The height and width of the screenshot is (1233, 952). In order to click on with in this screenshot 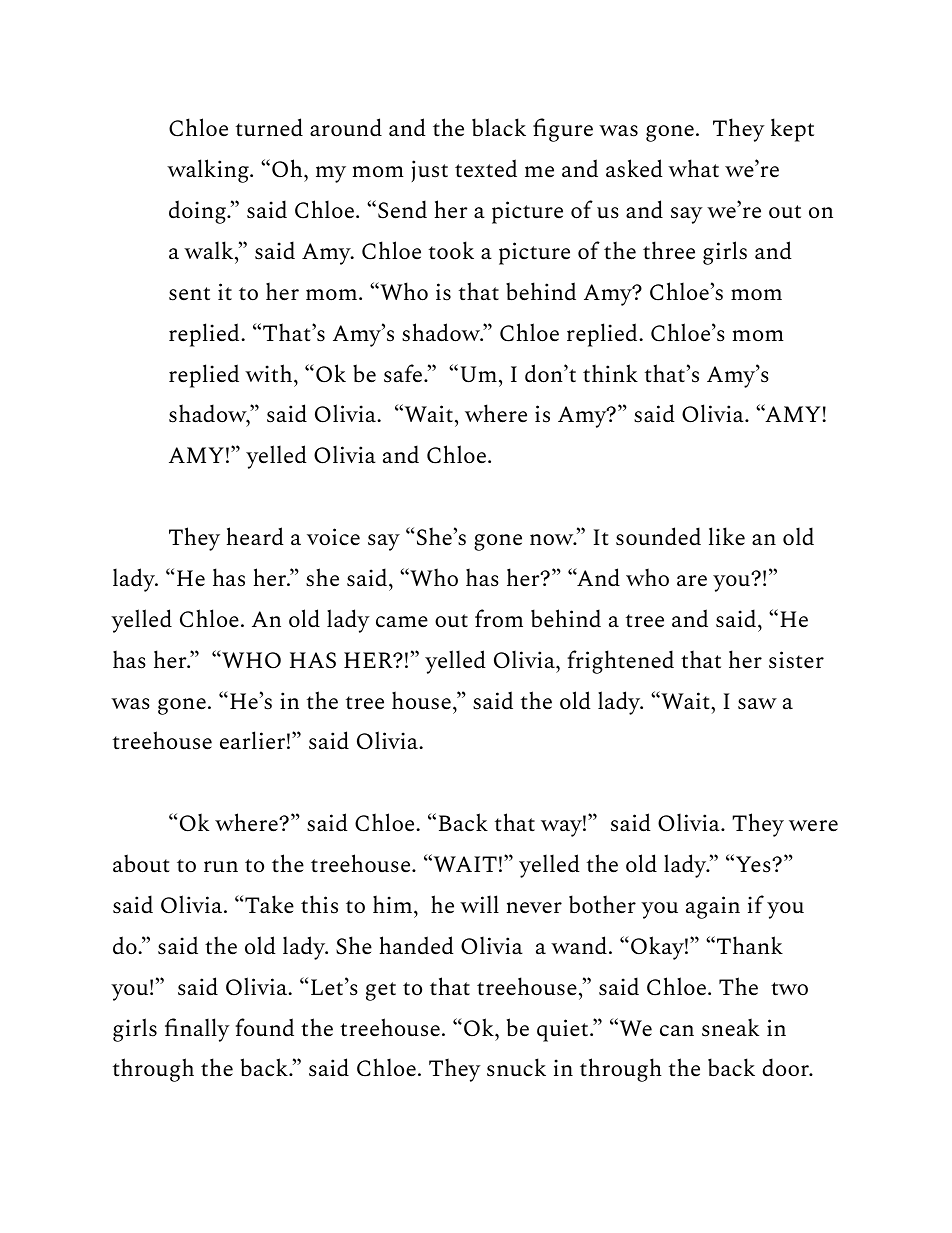, I will do `click(268, 373)`.
